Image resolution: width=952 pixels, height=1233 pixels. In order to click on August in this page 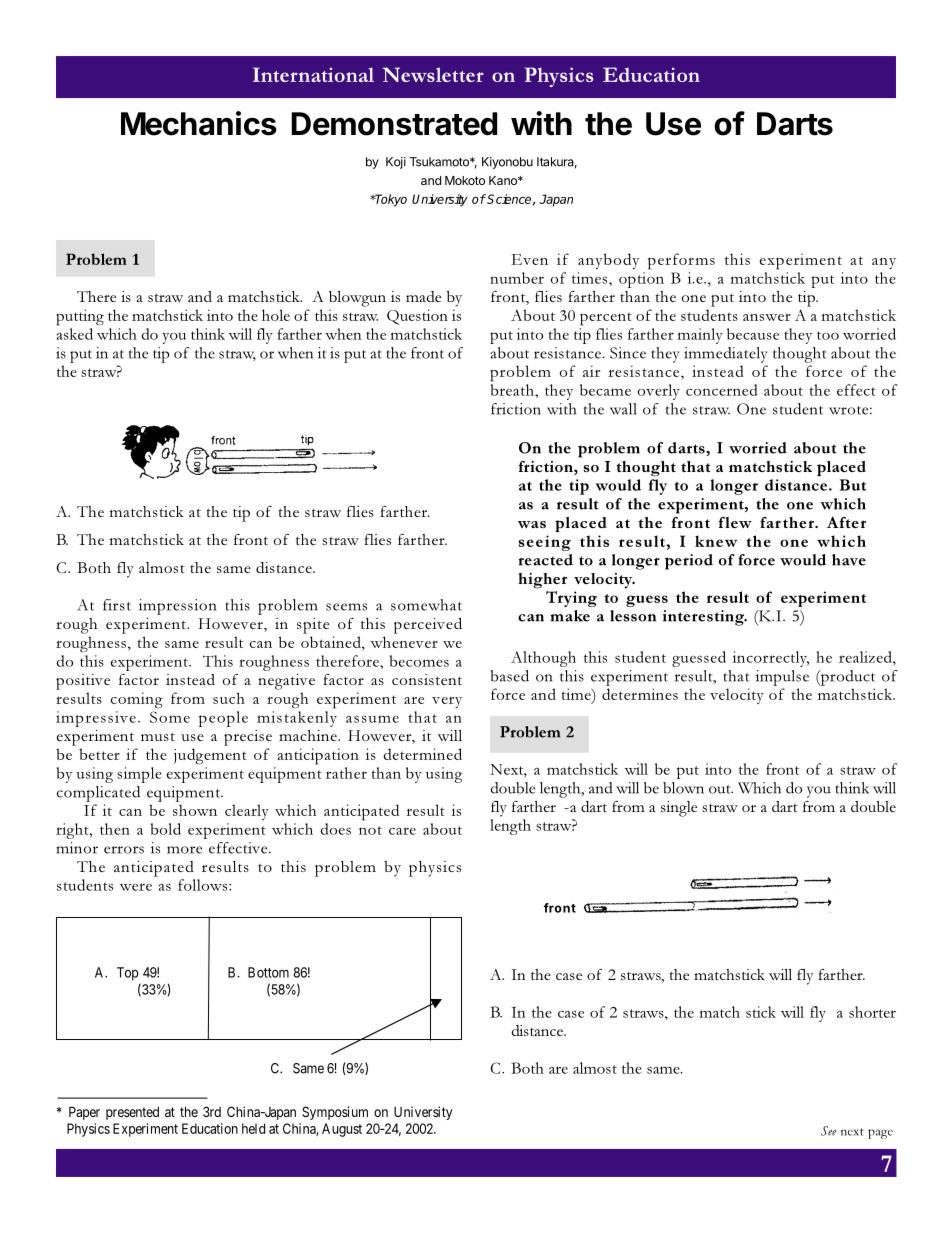, I will do `click(342, 1130)`.
